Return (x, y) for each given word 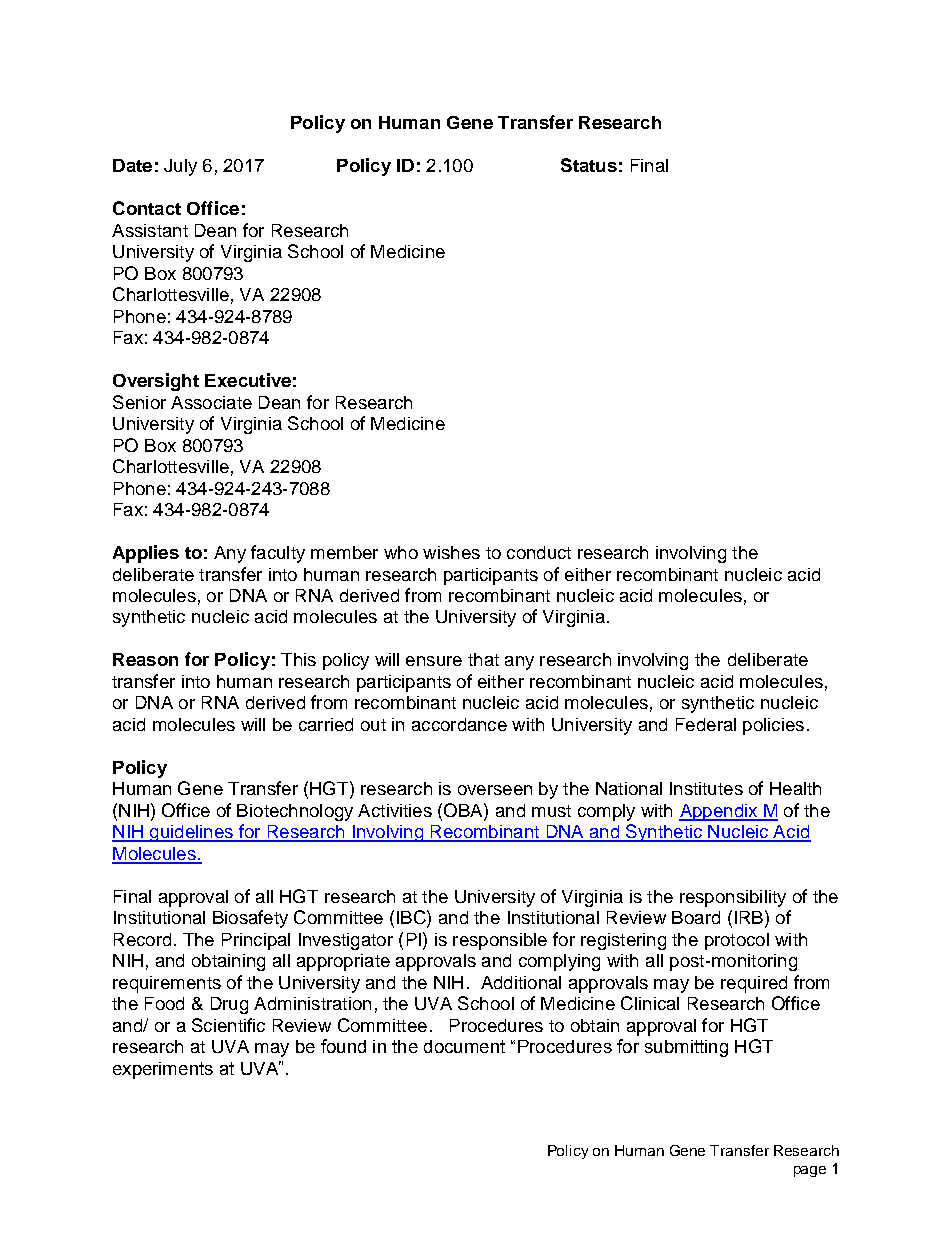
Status (589, 165)
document (464, 1046)
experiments (163, 1070)
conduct (539, 552)
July (180, 167)
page (810, 1171)
